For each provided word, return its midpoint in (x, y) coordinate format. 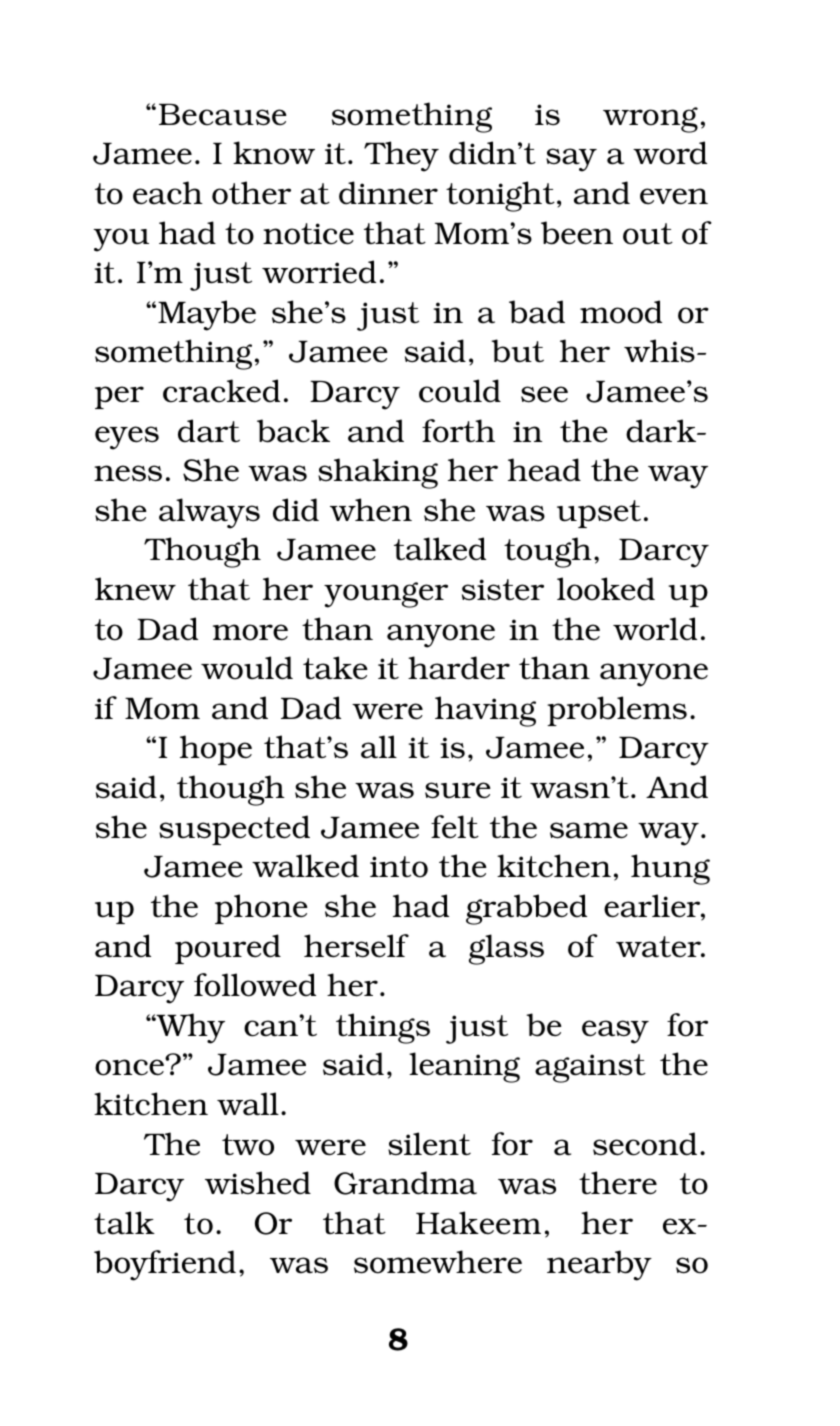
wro (631, 117)
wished (258, 1183)
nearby (599, 1265)
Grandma (405, 1183)
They (401, 156)
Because (223, 115)
